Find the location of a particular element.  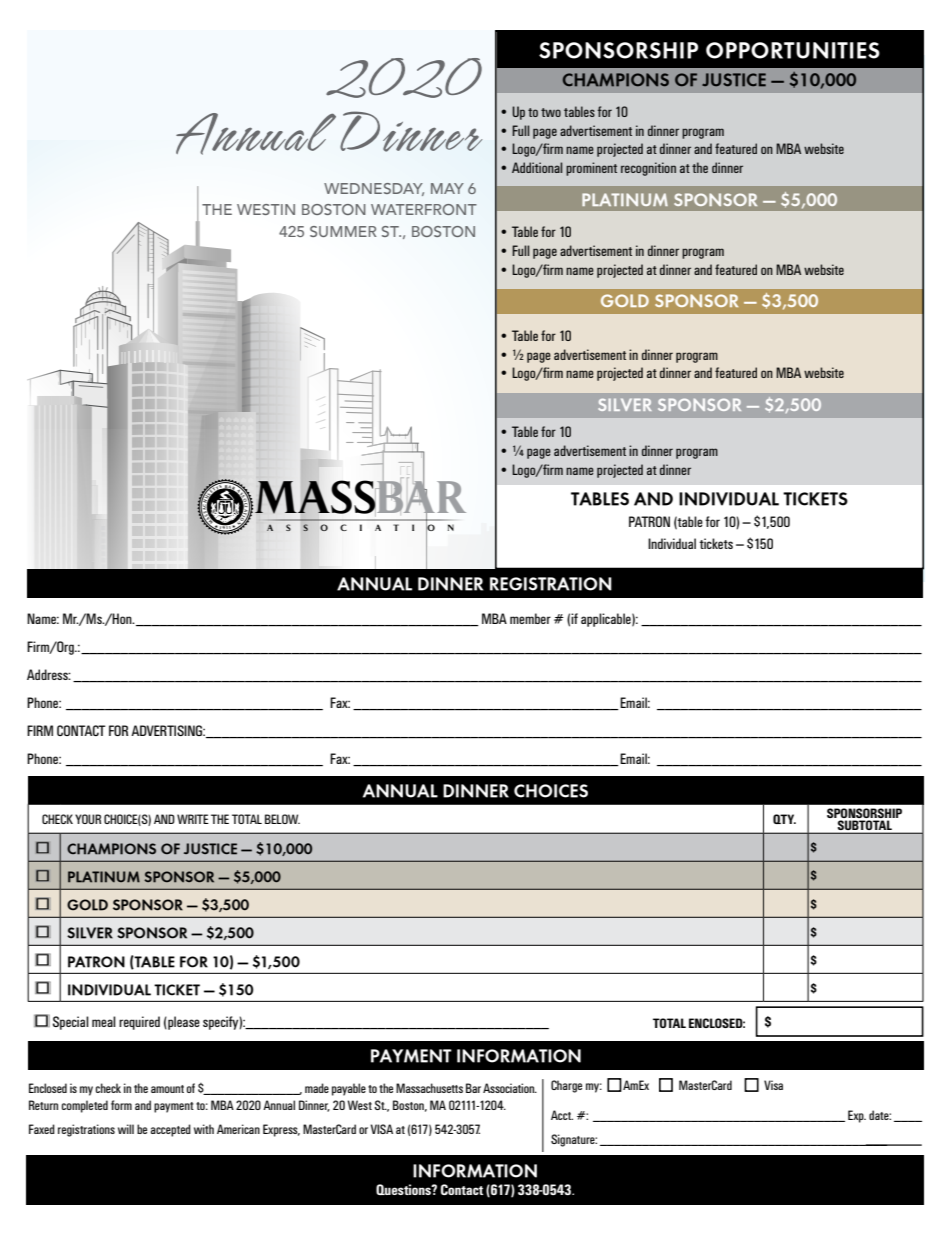

WEDNESDAY is located at coordinates (374, 189).
